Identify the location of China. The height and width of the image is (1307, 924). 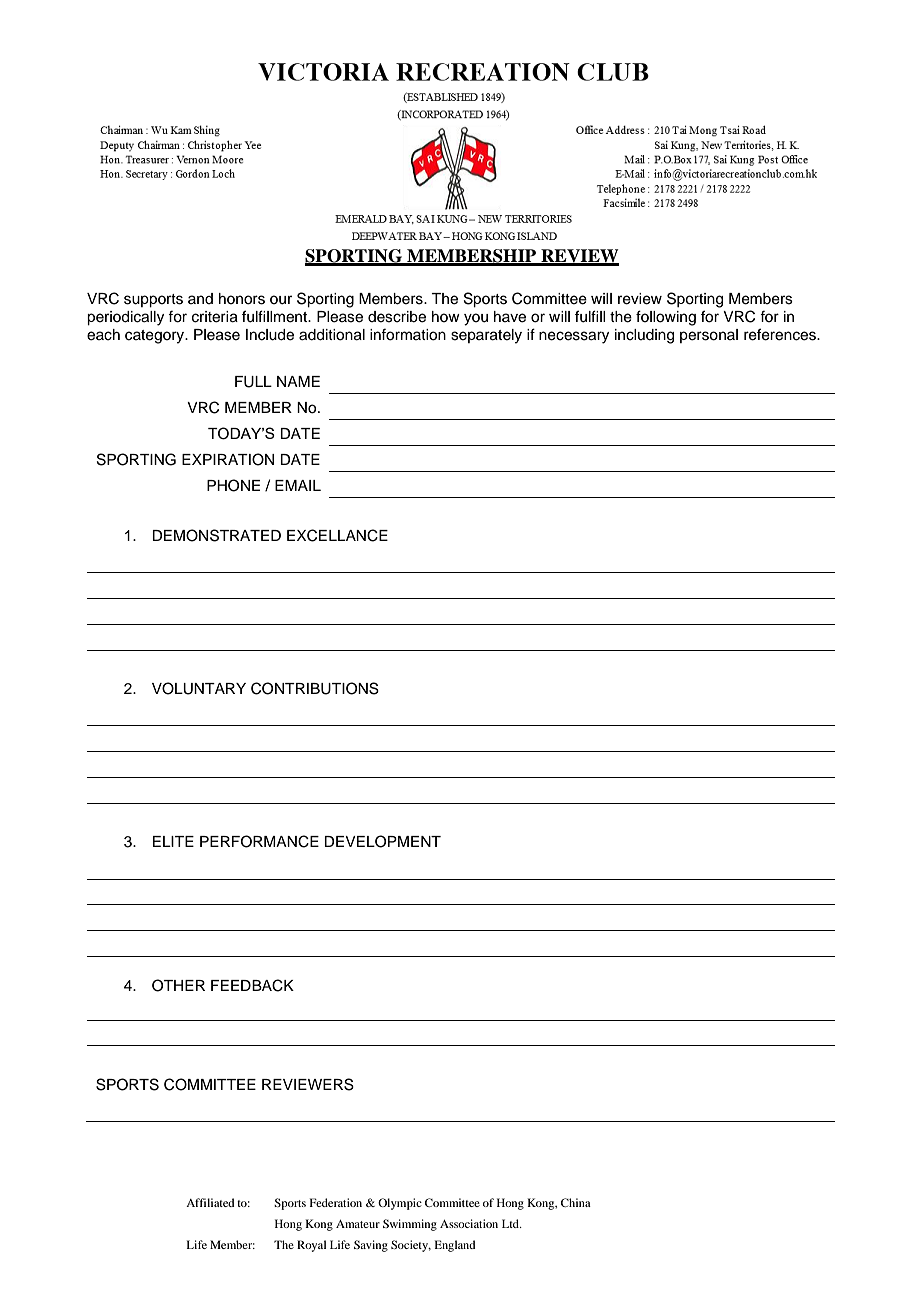
(576, 1202).
